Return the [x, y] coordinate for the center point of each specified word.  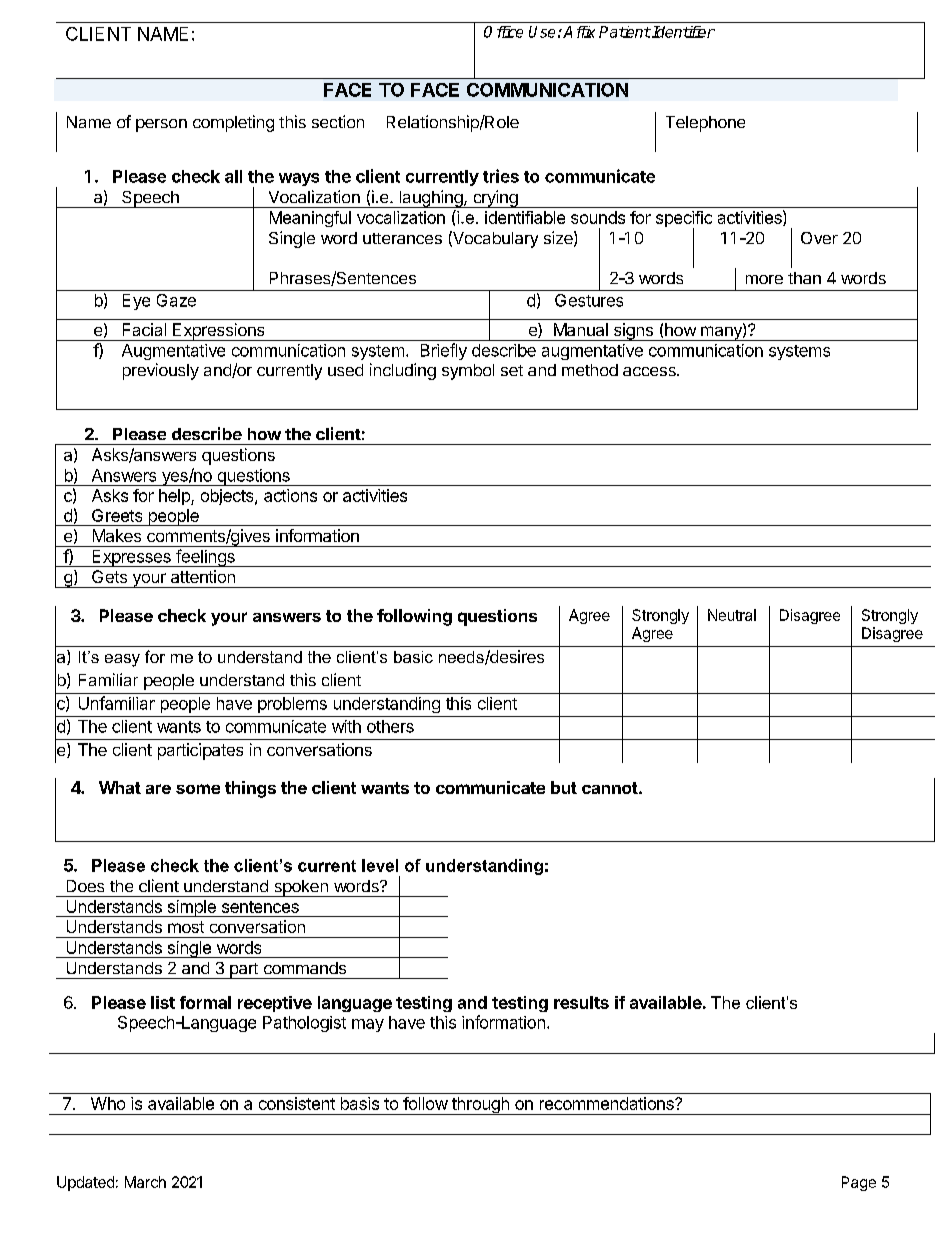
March [145, 1182]
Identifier [682, 32]
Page [859, 1183]
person [161, 125]
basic [413, 657]
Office [503, 32]
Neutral [732, 615]
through [480, 1106]
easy [122, 660]
